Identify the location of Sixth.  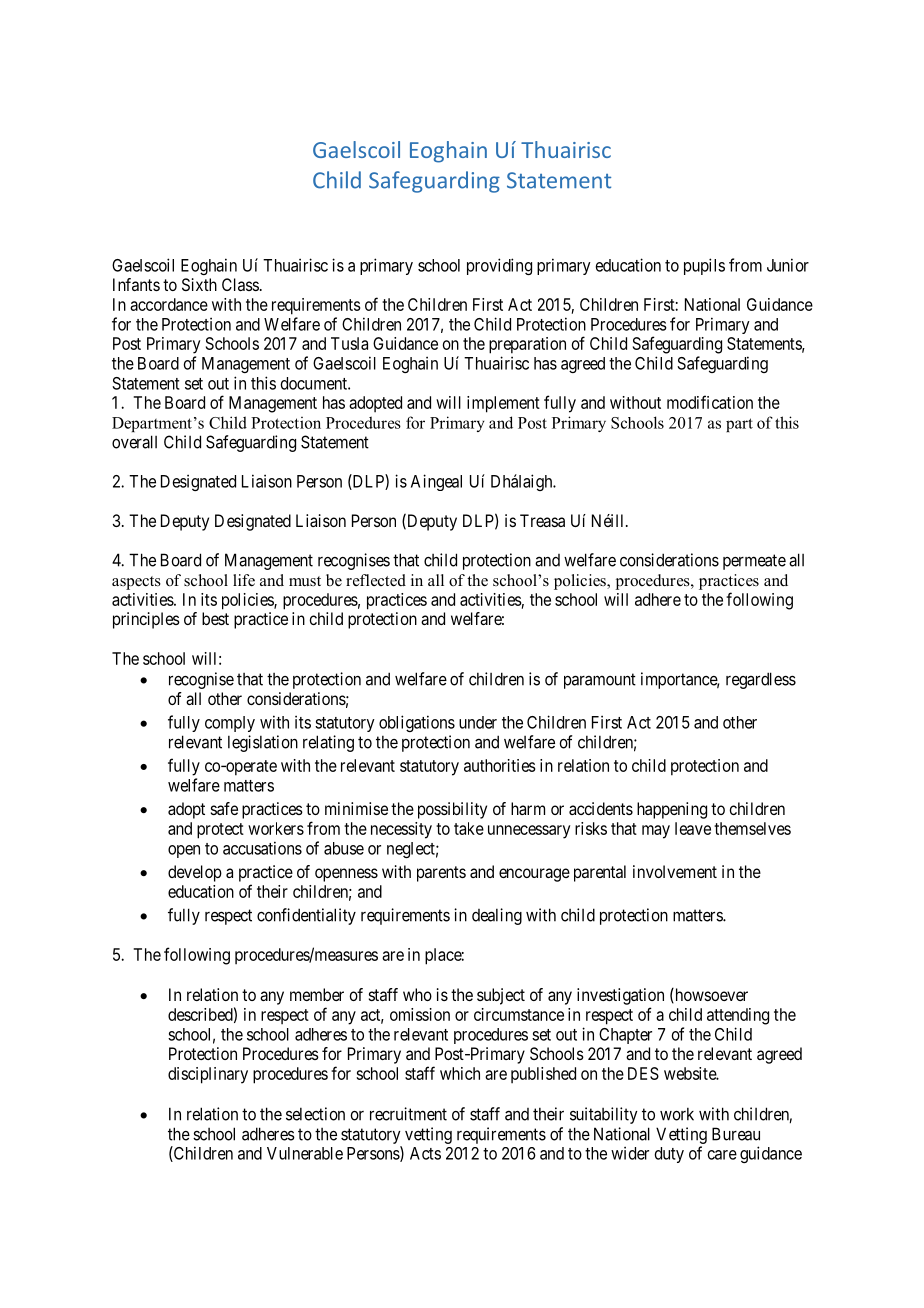
(199, 284).
